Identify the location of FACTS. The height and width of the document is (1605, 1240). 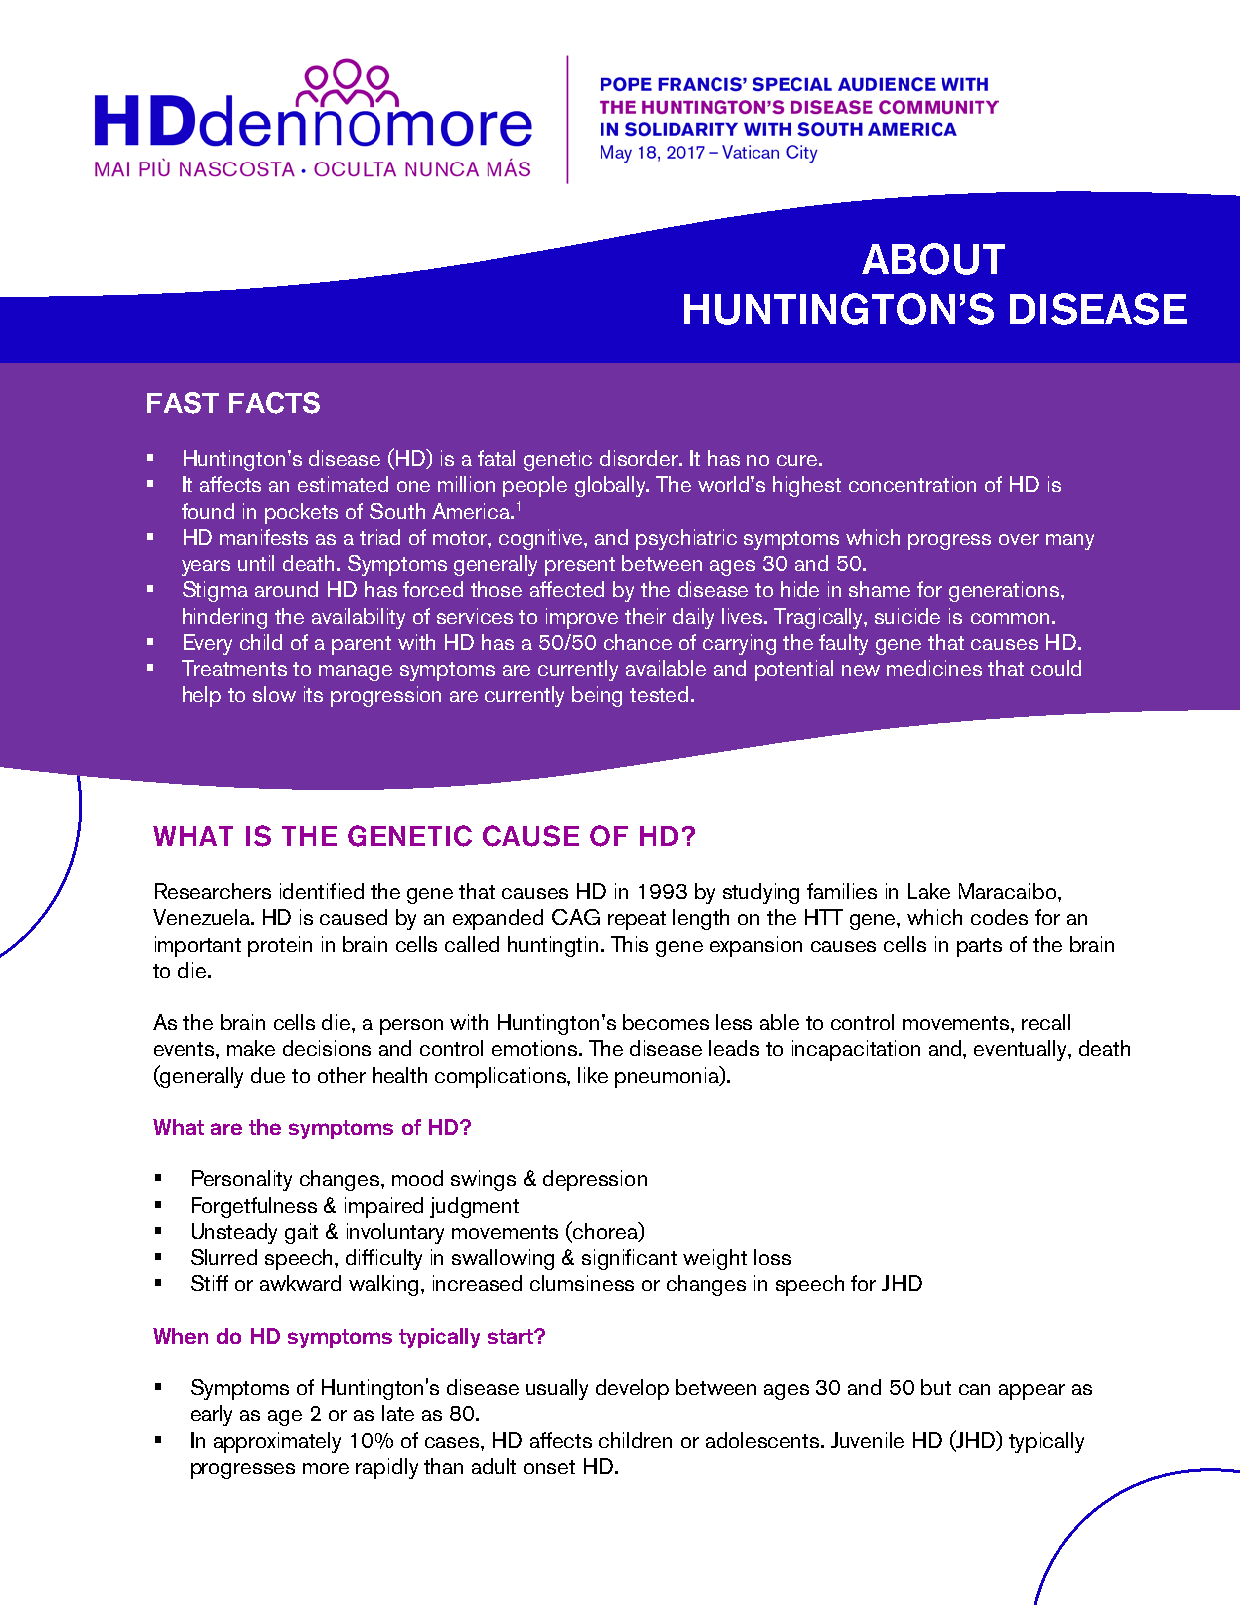
(274, 403).
